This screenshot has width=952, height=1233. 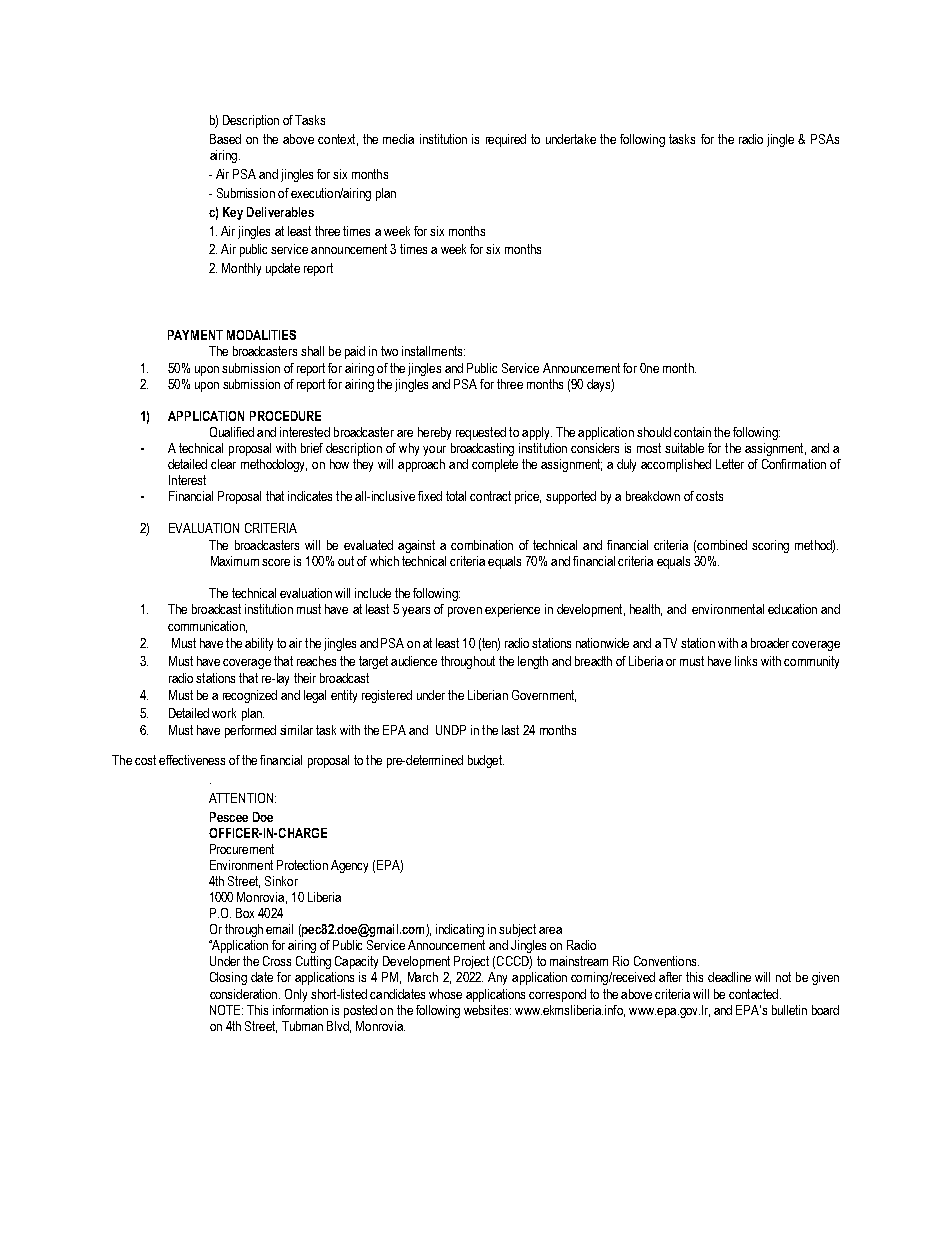 I want to click on performed, so click(x=250, y=731).
